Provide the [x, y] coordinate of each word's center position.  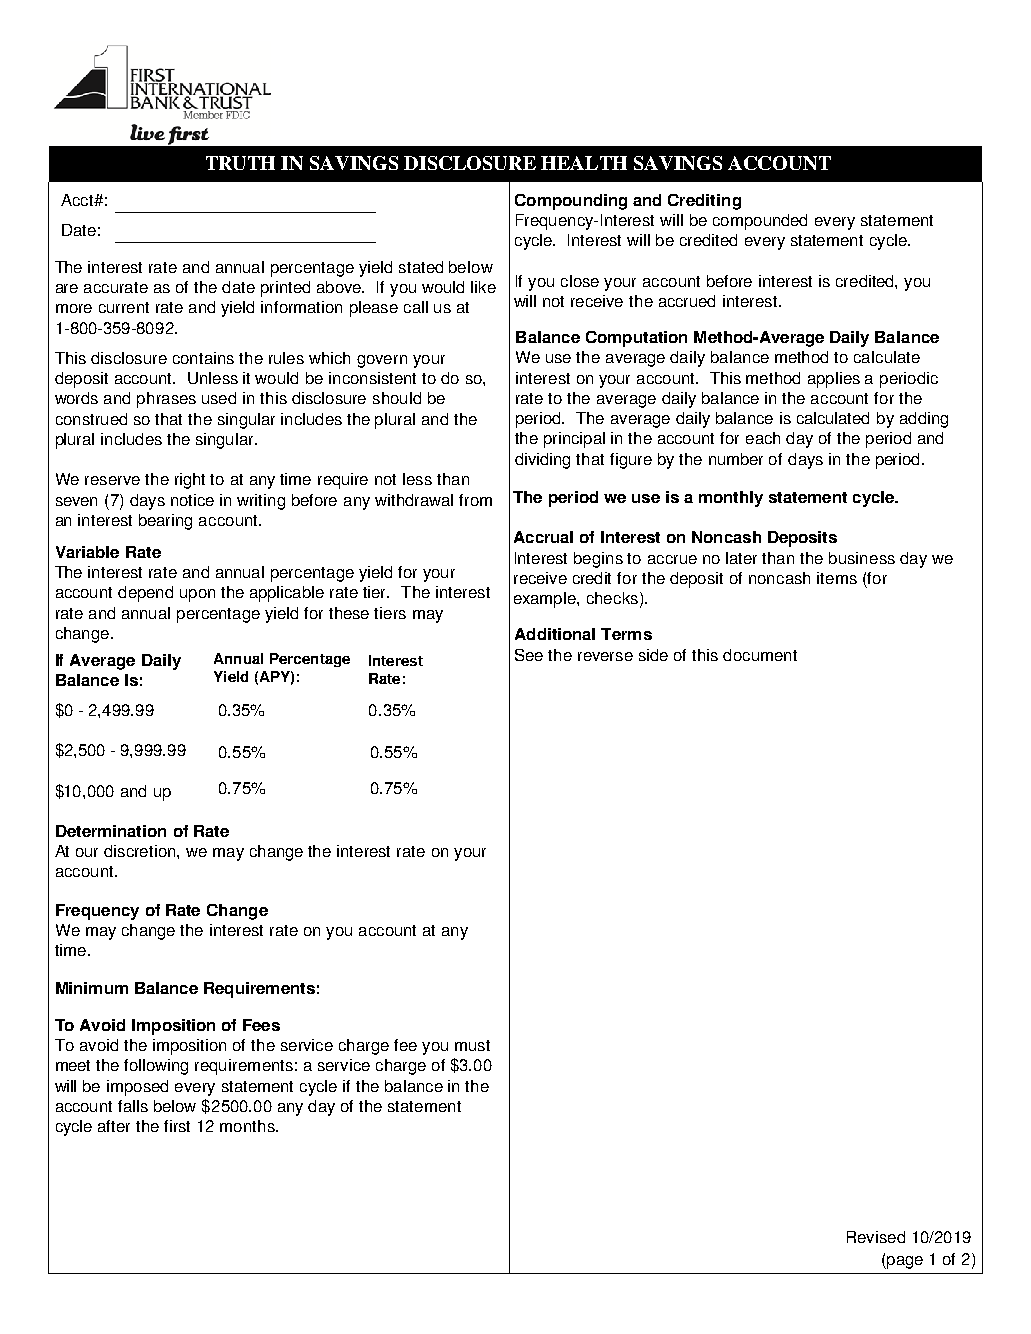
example [546, 600]
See [529, 655]
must [472, 1045]
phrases [166, 400]
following [156, 1067]
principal [574, 440]
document [760, 655]
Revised [876, 1237]
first [177, 1126]
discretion [141, 851]
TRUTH [240, 163]
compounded [760, 222]
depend [145, 594]
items [837, 578]
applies [834, 380]
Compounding [571, 202]
